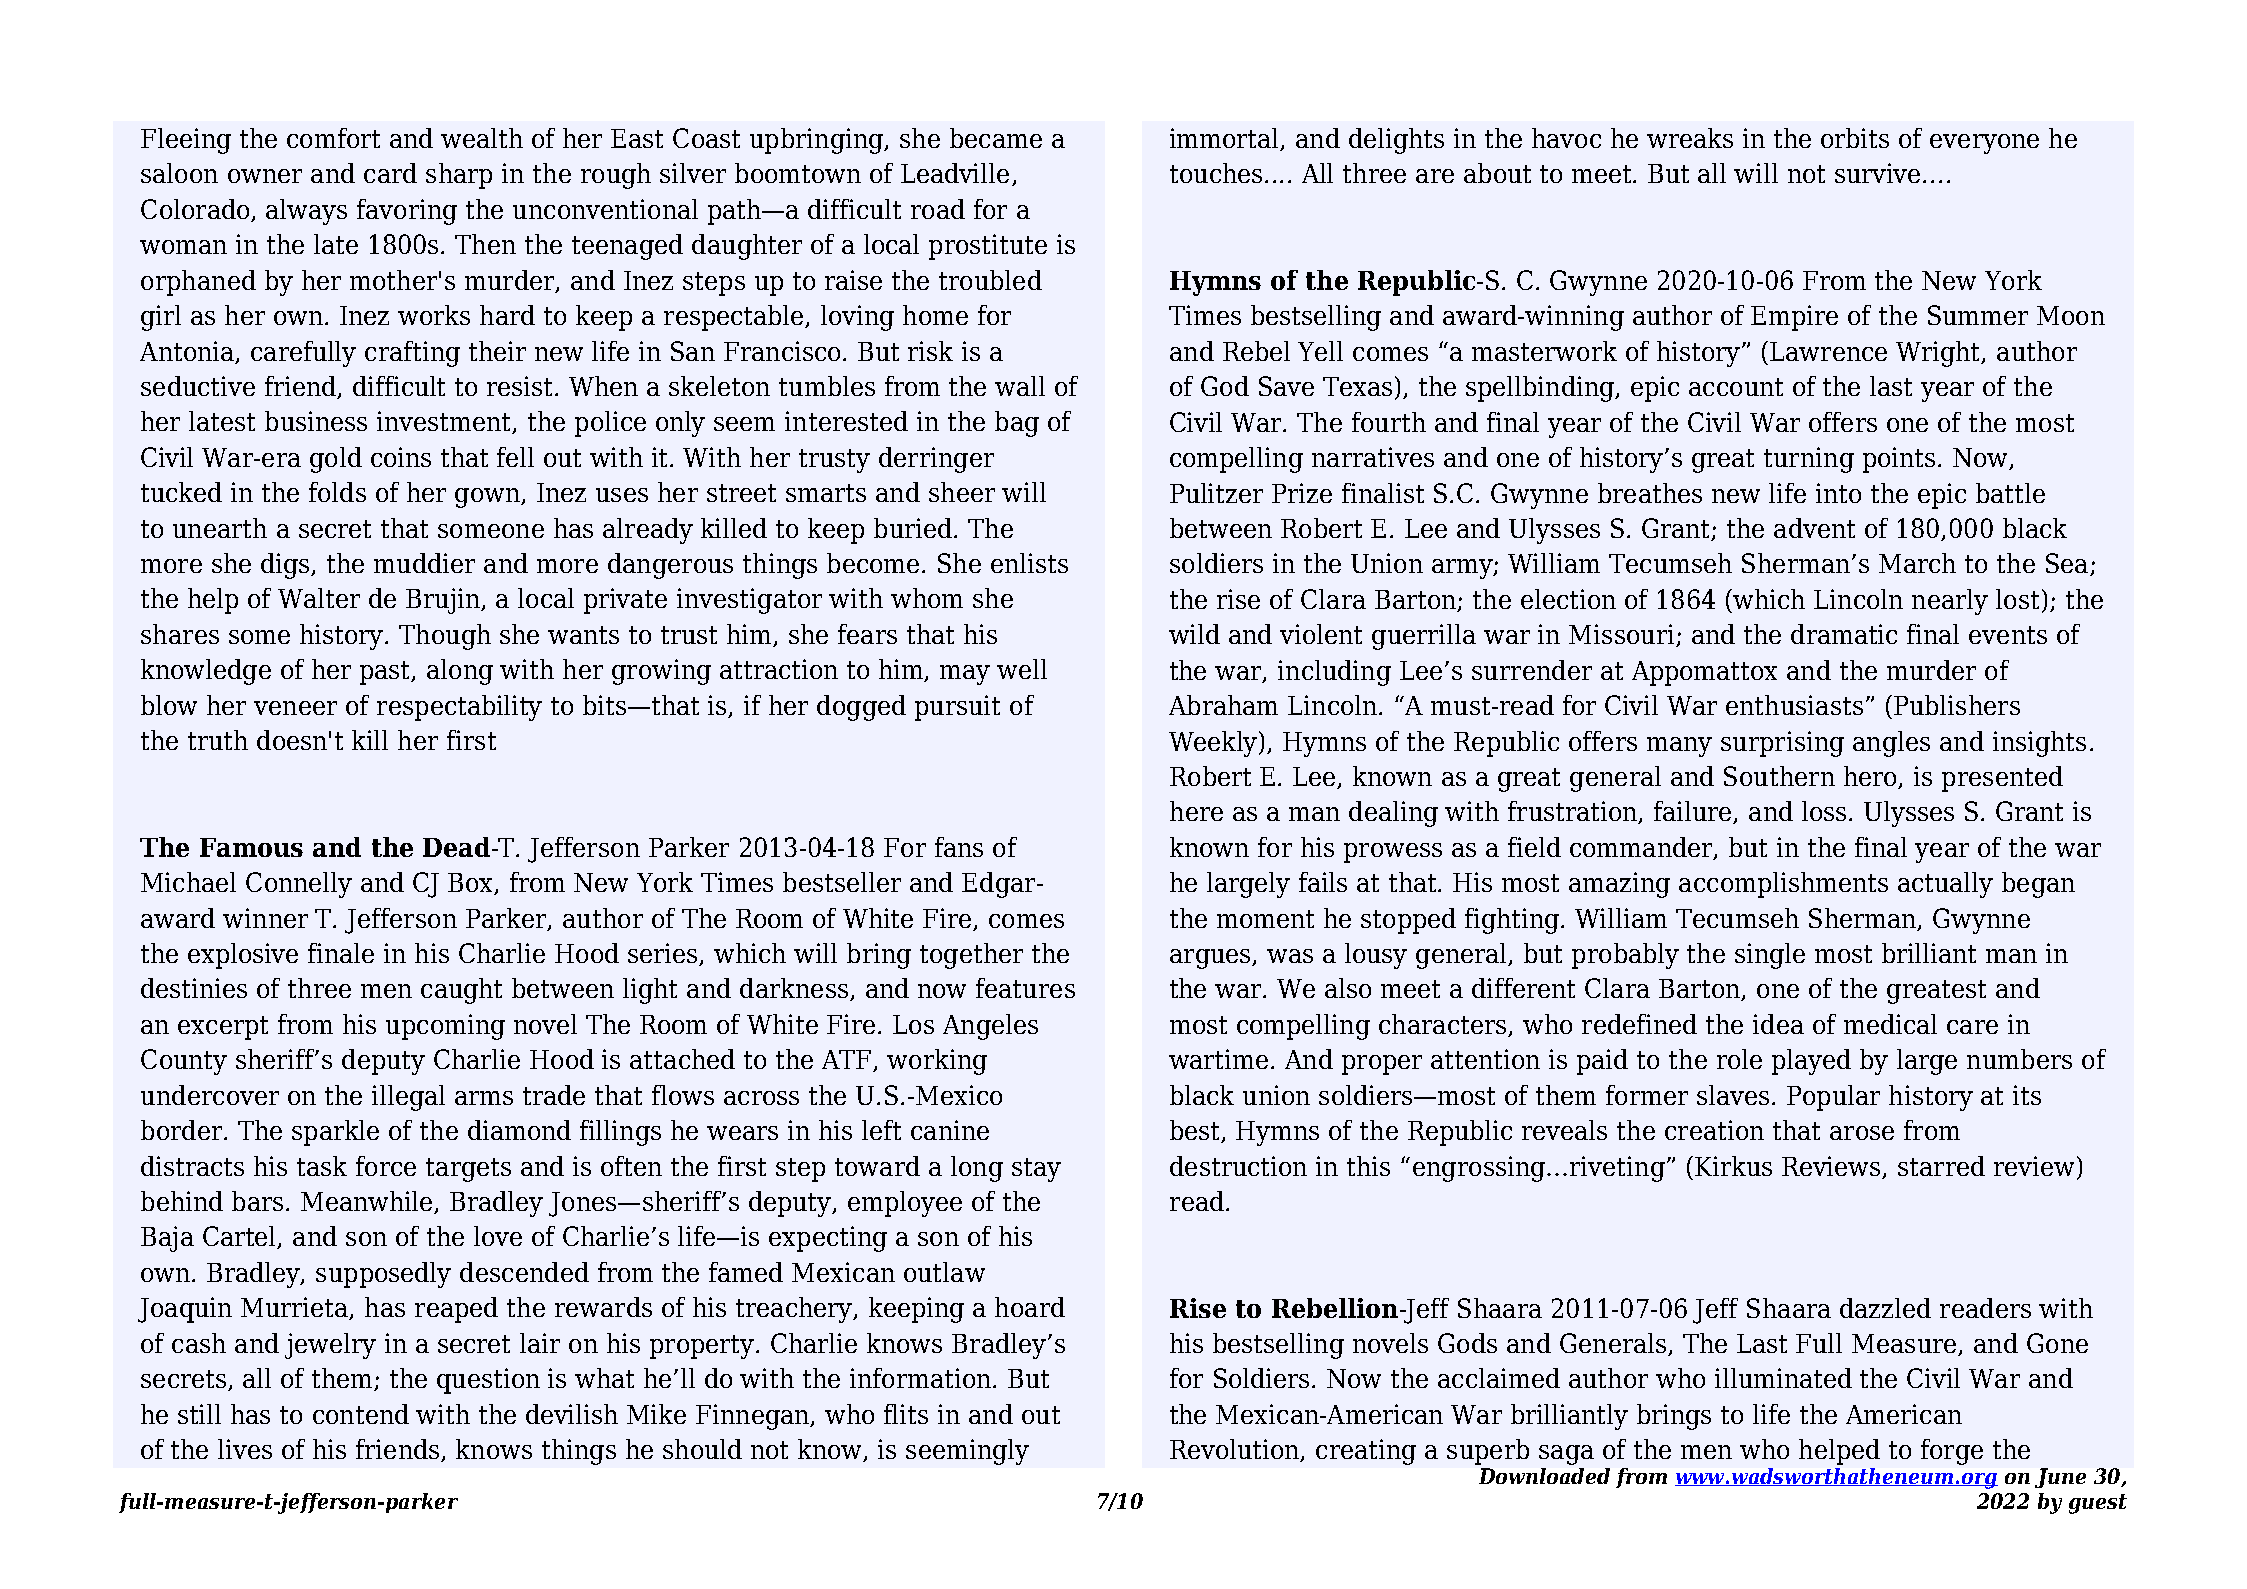  Describe the element at coordinates (1212, 959) in the document. I see `argues` at that location.
